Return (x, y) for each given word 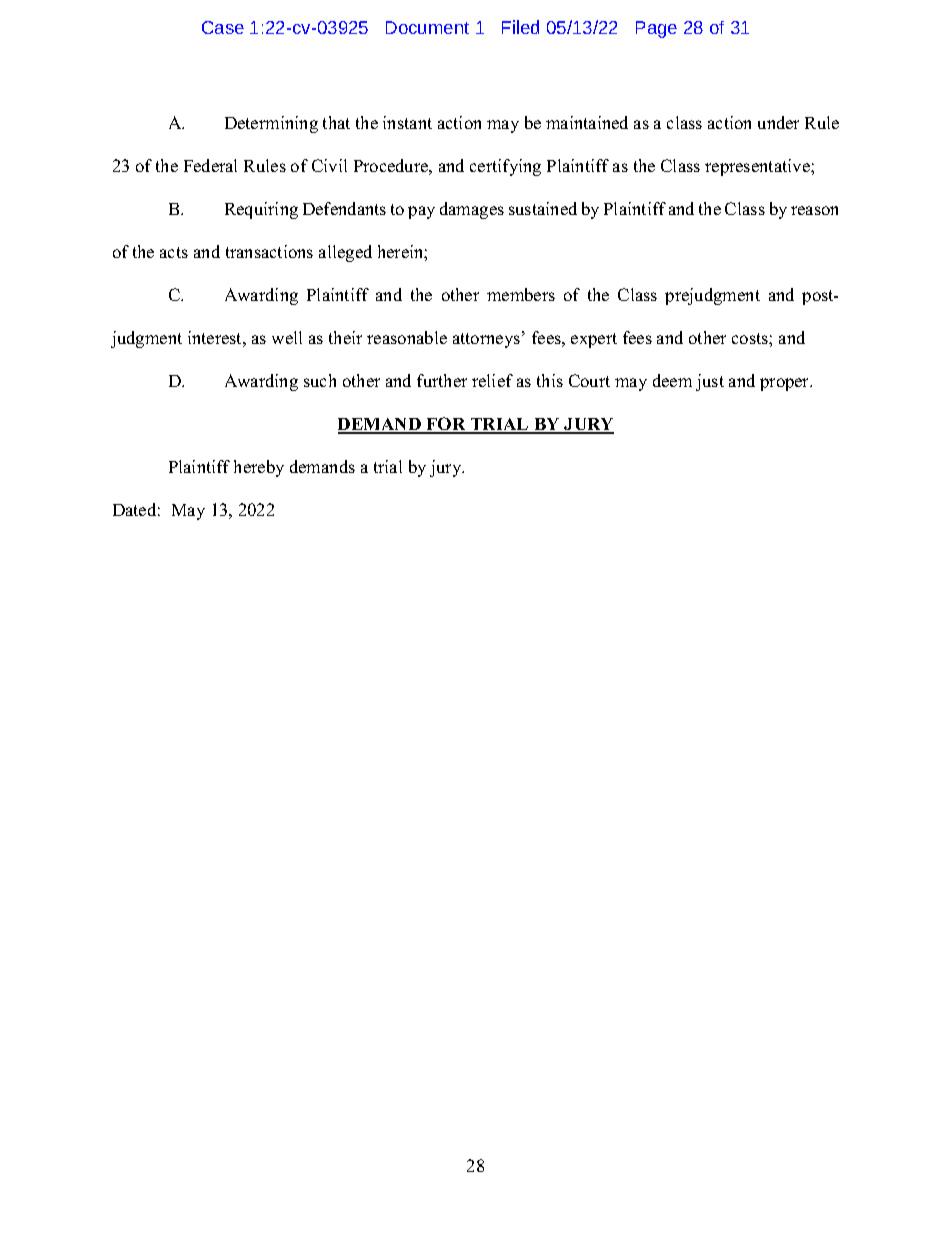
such (320, 380)
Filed (520, 27)
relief (492, 380)
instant (407, 122)
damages (472, 210)
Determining (271, 124)
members (521, 294)
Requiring (261, 210)
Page (656, 29)
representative (758, 167)
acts (174, 252)
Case (223, 27)
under (778, 122)
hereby (259, 468)
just (710, 382)
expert (594, 340)
